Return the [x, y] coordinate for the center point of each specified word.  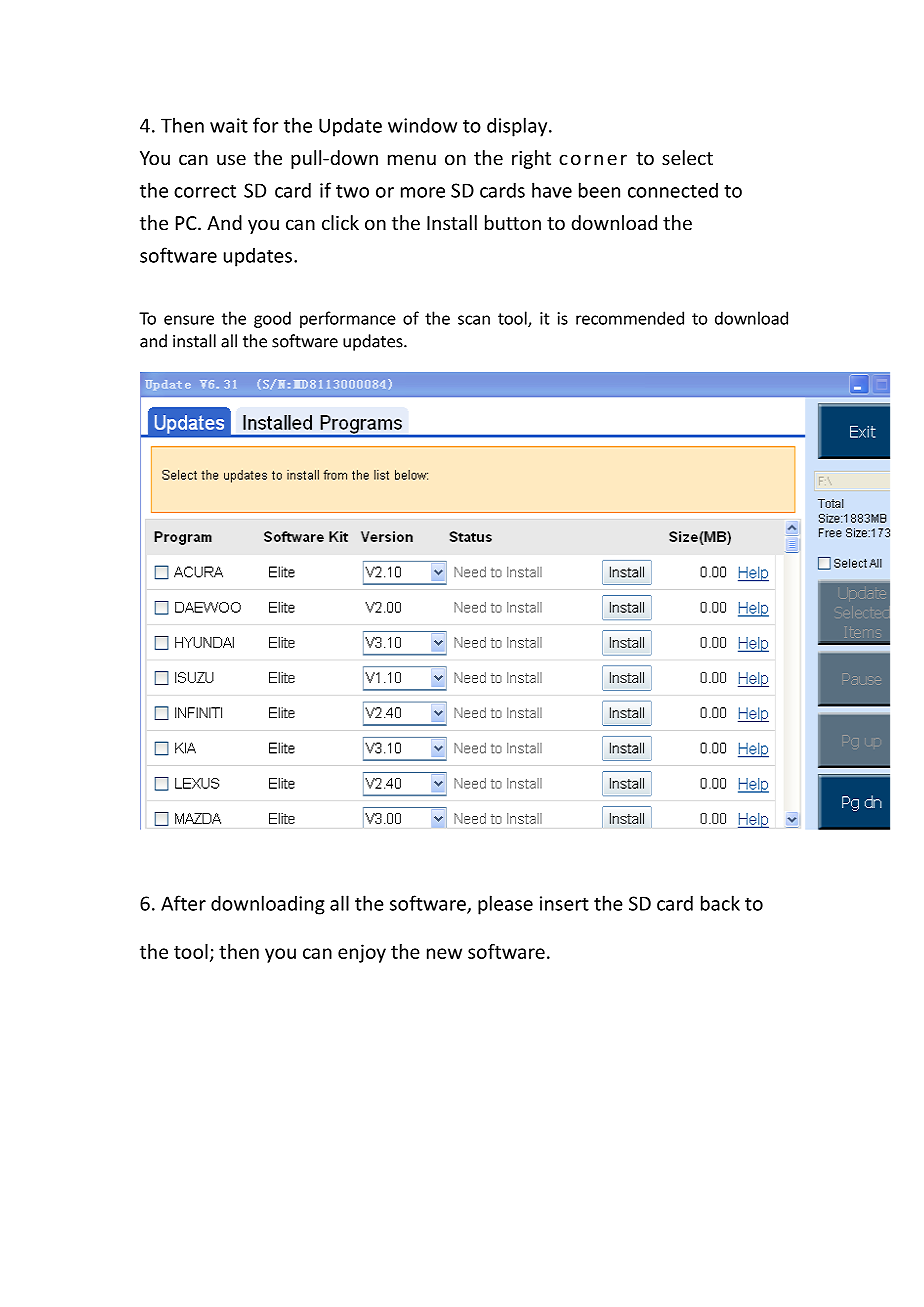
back [720, 903]
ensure [189, 320]
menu [412, 159]
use [231, 159]
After [183, 903]
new [444, 953]
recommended [630, 318]
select [687, 157]
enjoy [362, 953]
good [272, 319]
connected [673, 190]
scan [474, 320]
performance [348, 319]
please [505, 905]
